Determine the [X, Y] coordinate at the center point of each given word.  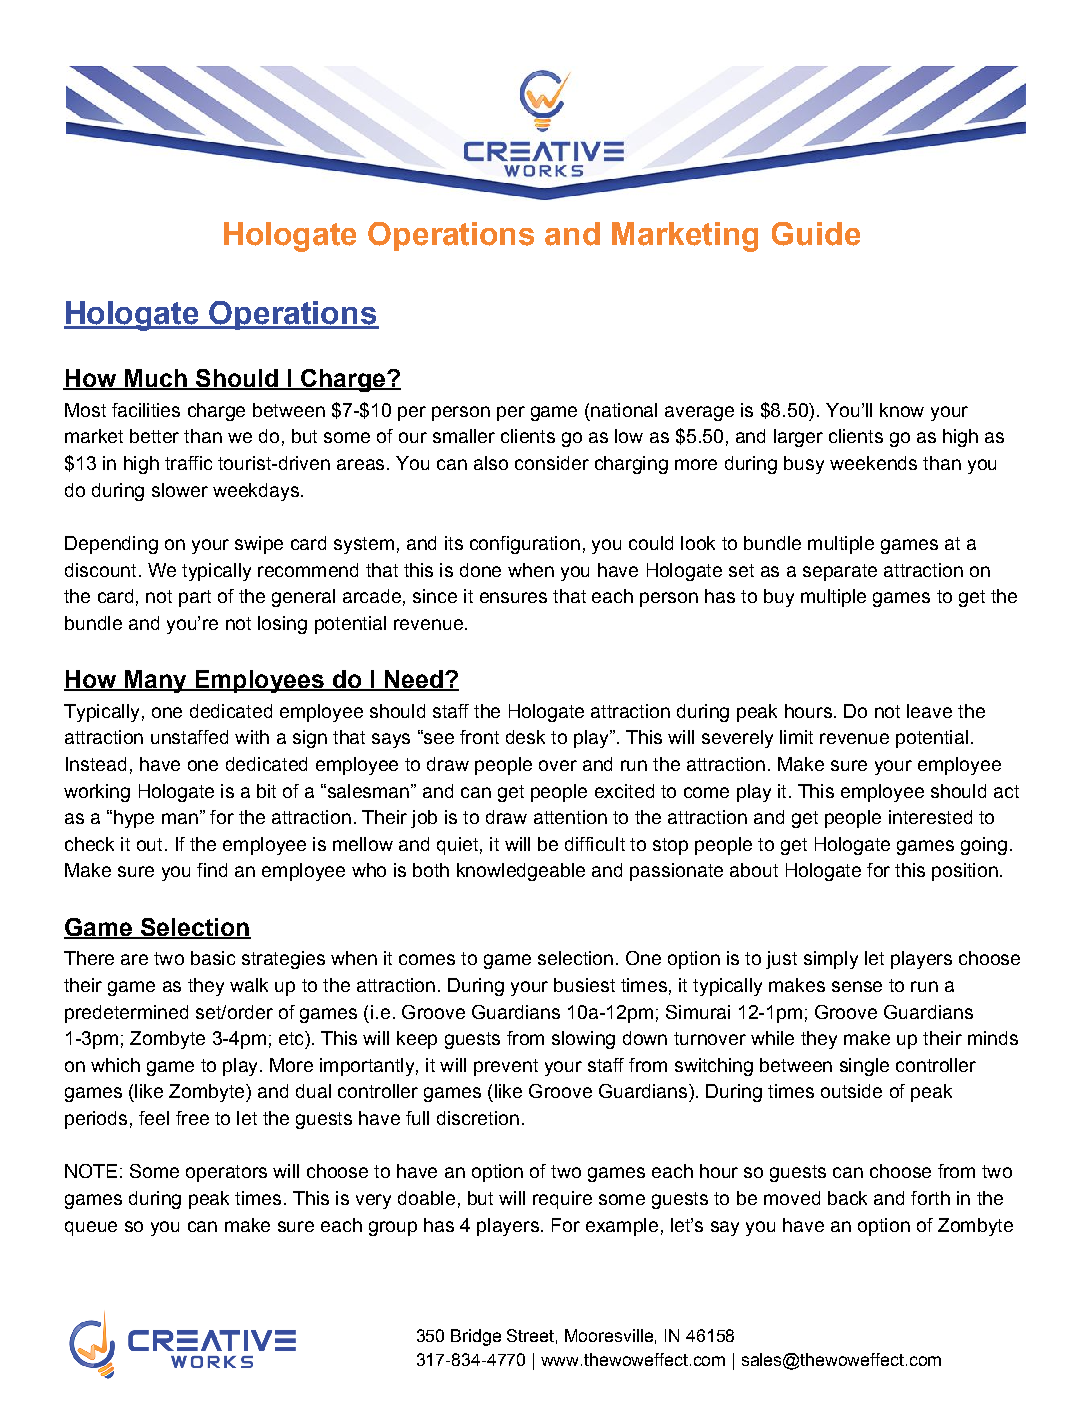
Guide [816, 234]
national [624, 410]
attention [570, 817]
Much [156, 379]
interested [930, 817]
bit [266, 791]
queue [91, 1228]
